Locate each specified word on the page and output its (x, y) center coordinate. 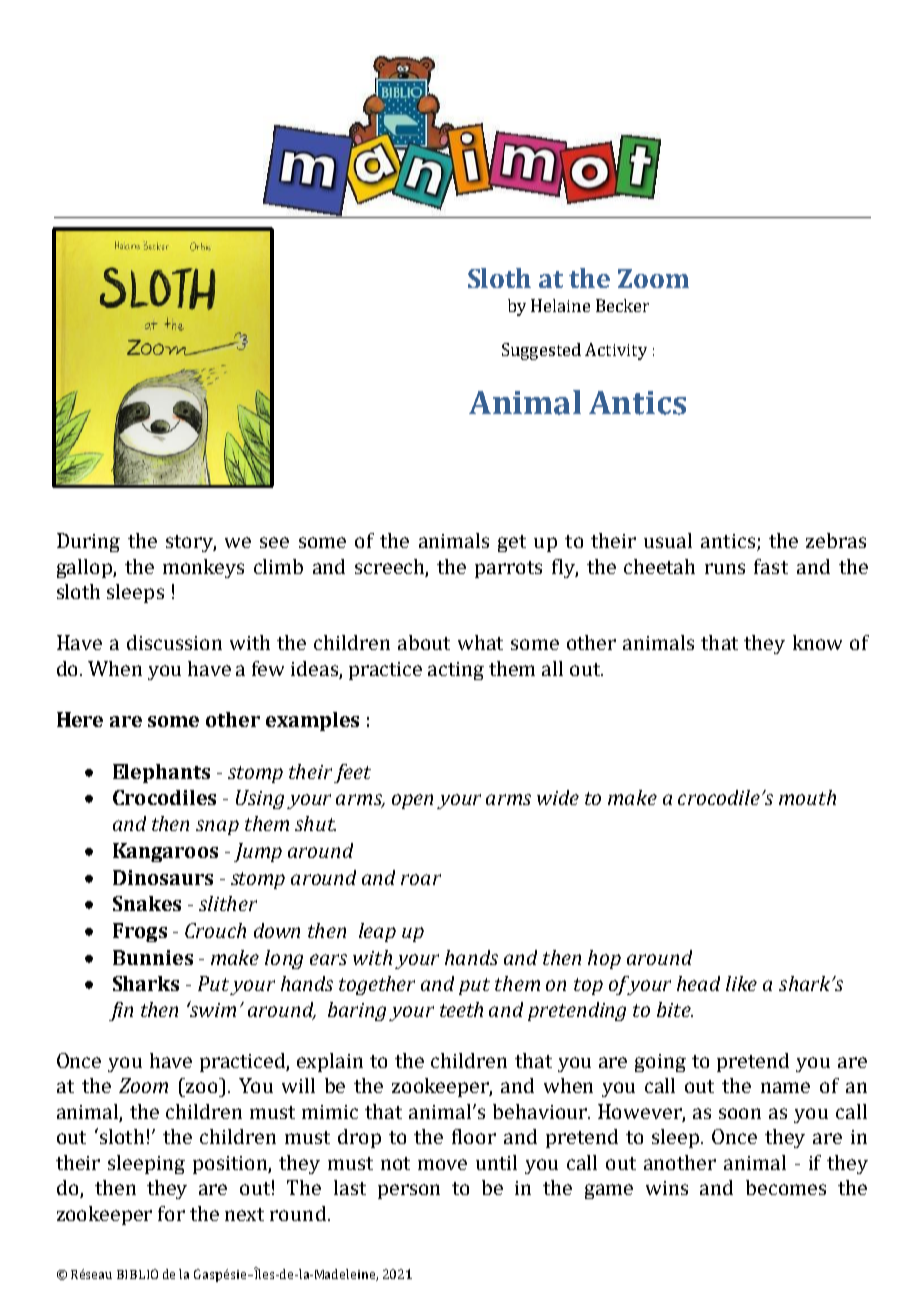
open (412, 801)
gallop (85, 568)
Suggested (541, 351)
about (424, 642)
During (88, 542)
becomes (786, 1187)
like (741, 983)
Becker (622, 305)
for (171, 1213)
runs (725, 568)
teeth (461, 1009)
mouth (807, 797)
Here (80, 719)
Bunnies (153, 957)
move (442, 1164)
